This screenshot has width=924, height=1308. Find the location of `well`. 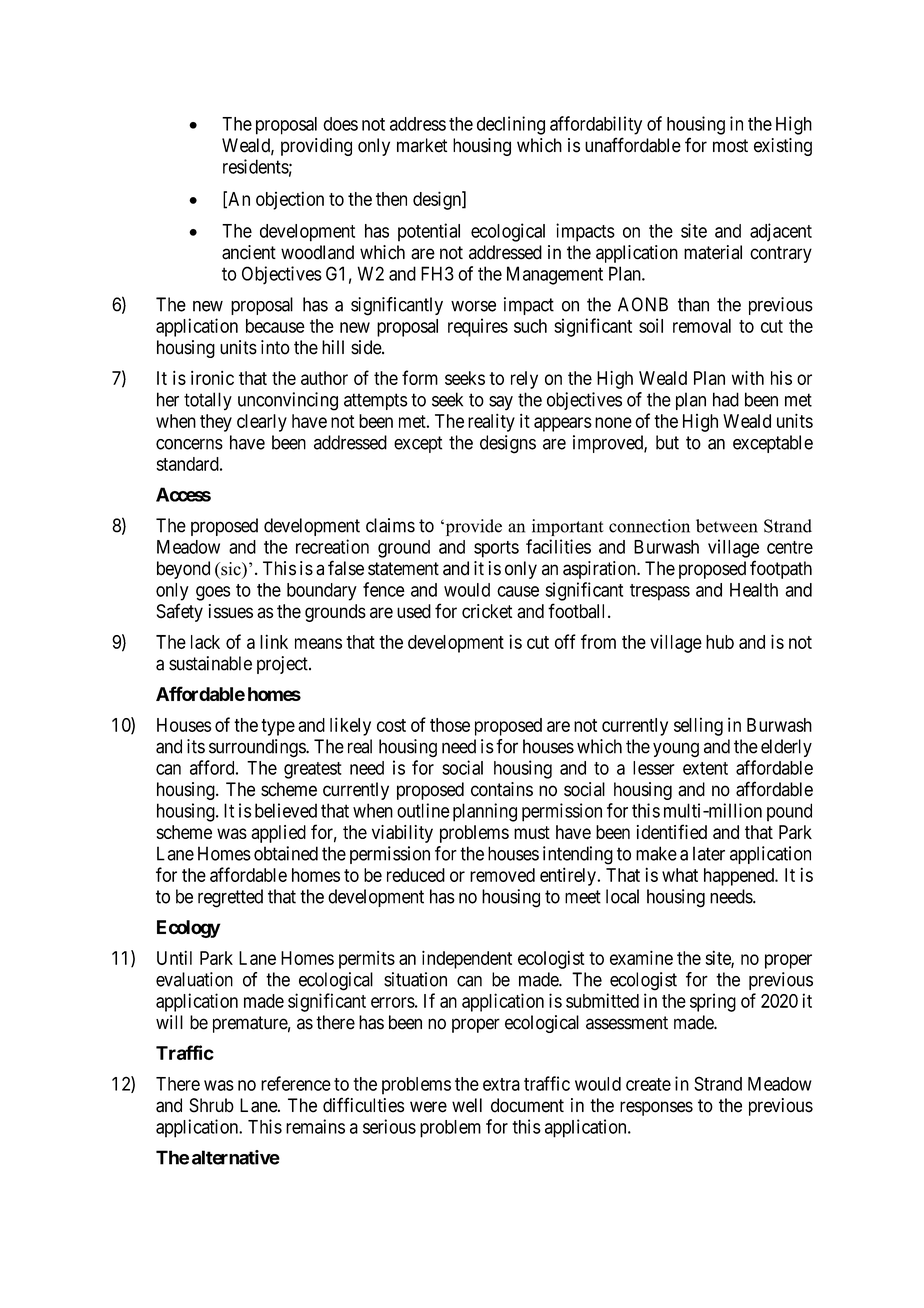

well is located at coordinates (467, 1105).
